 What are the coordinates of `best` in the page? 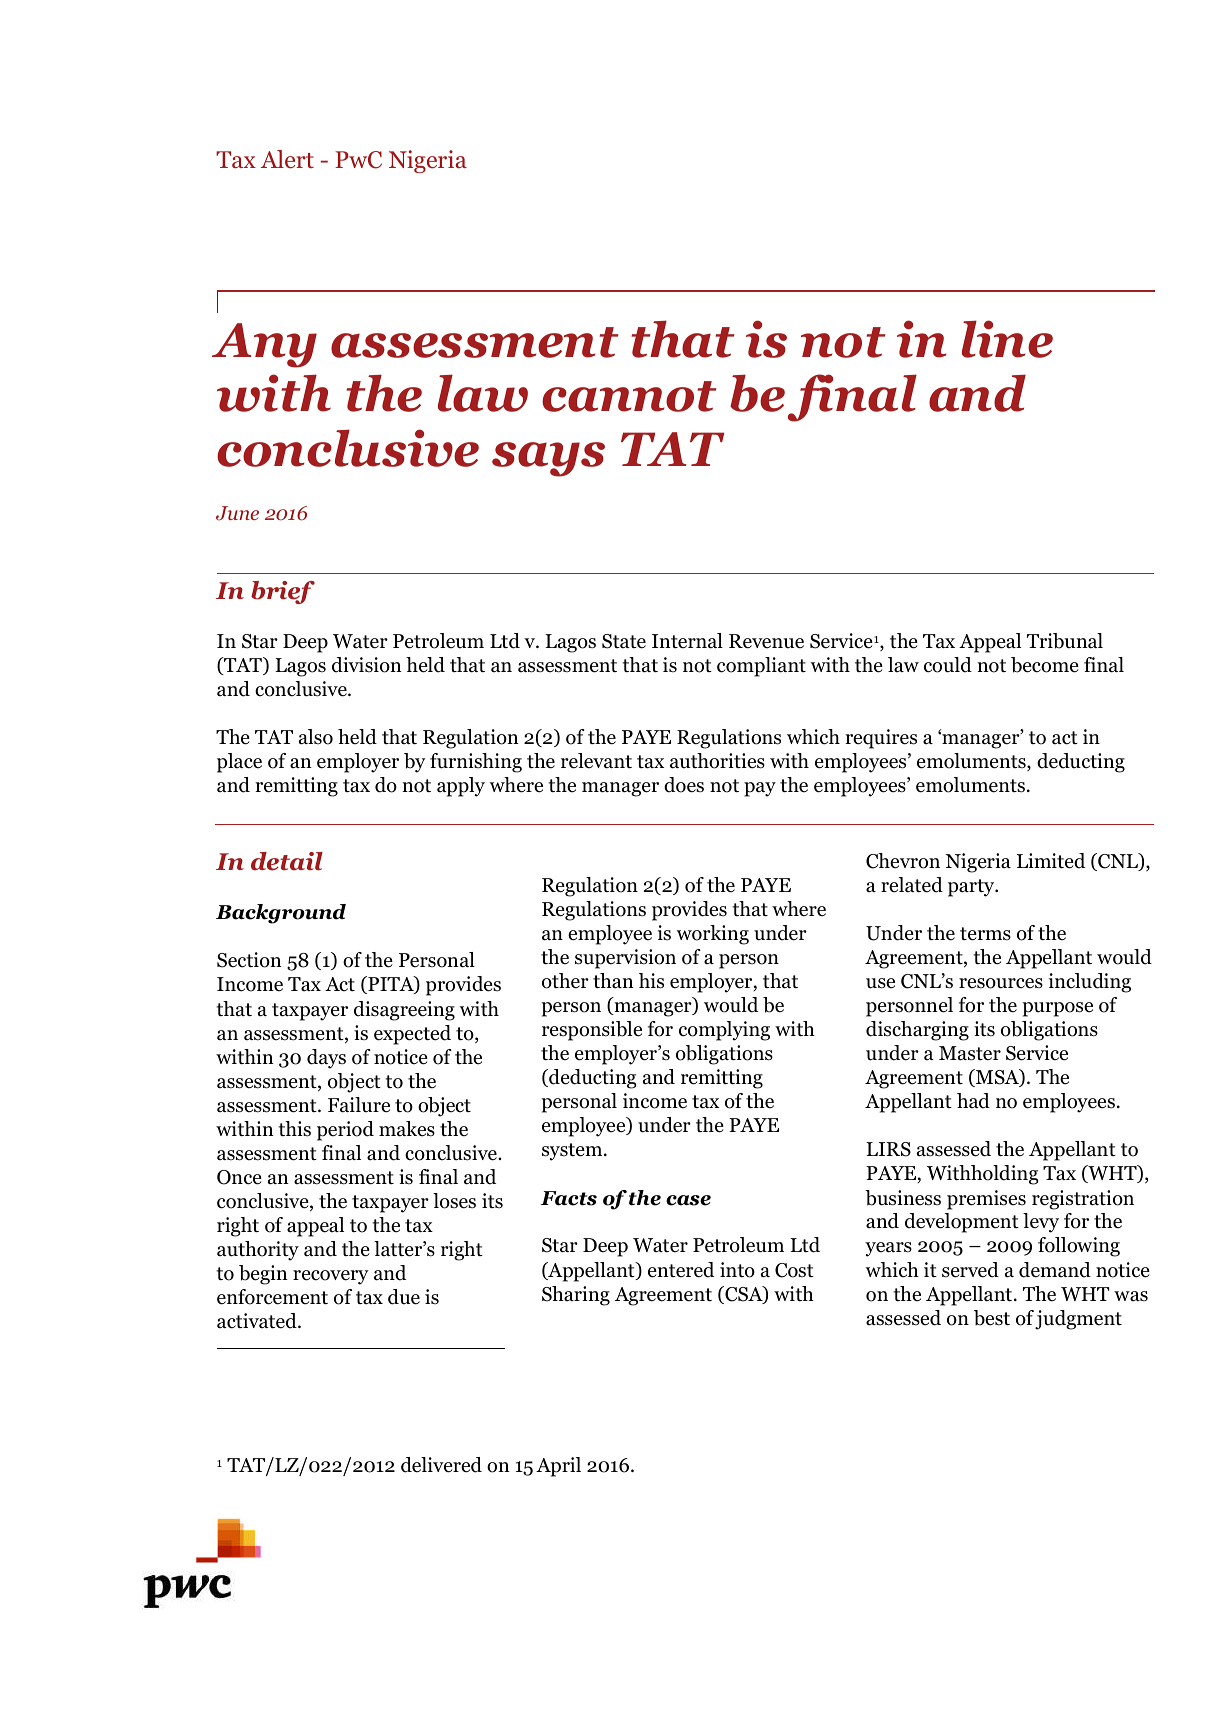 It's located at (992, 1318).
